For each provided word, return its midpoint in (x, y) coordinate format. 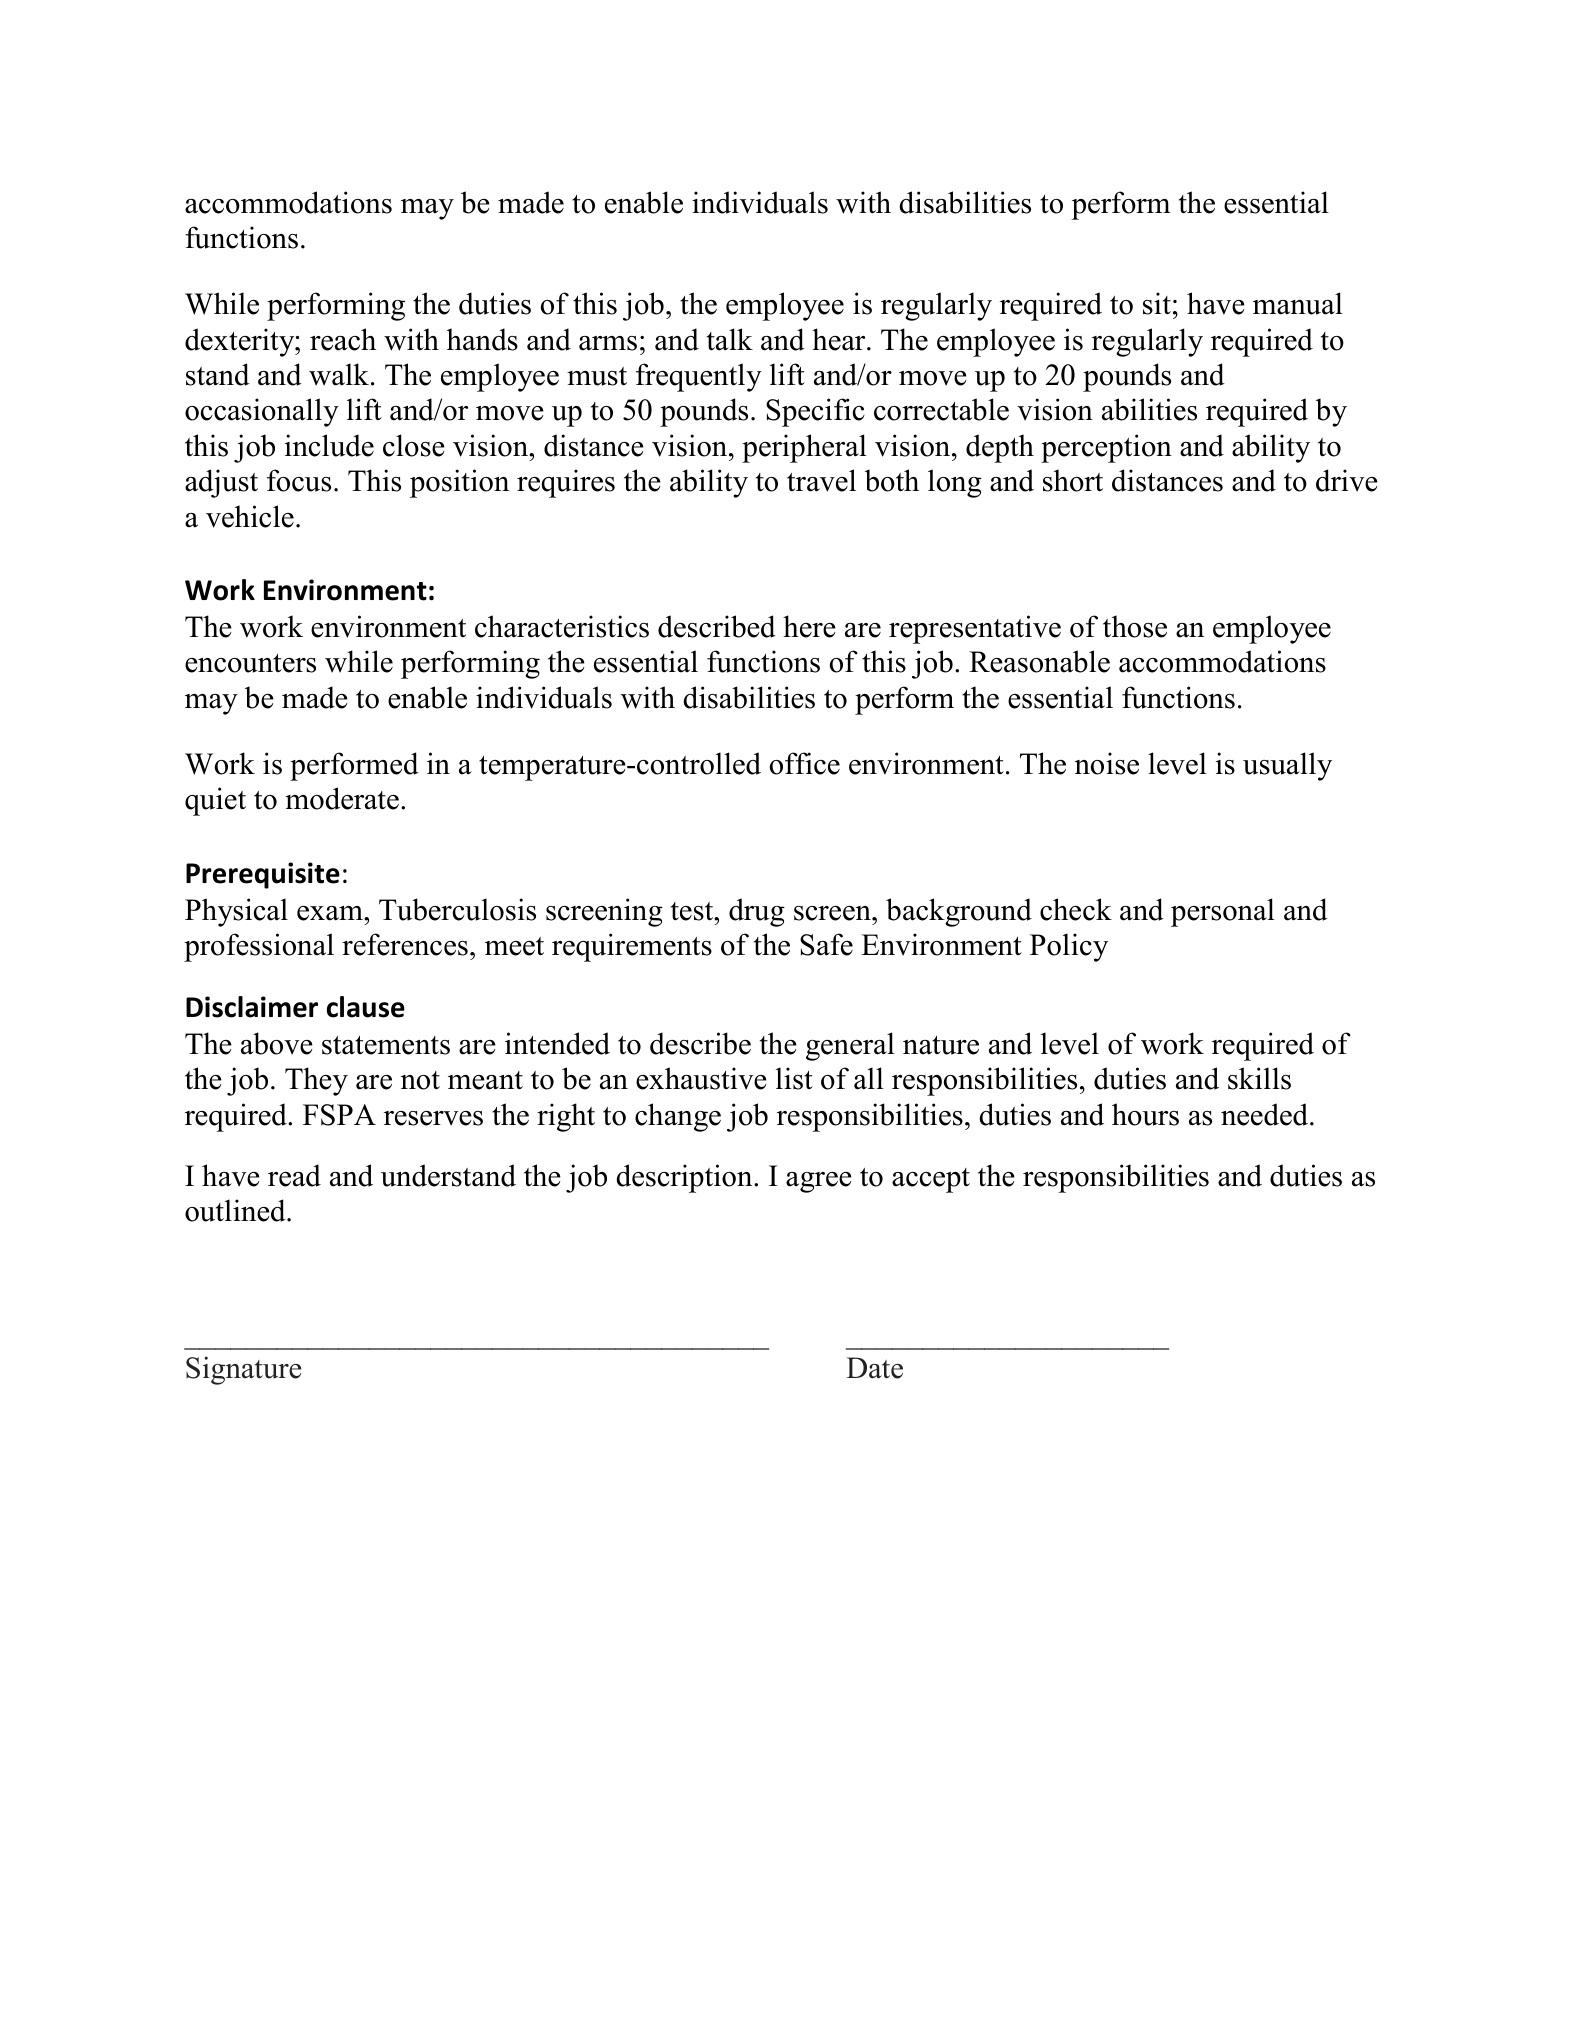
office (804, 763)
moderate (342, 798)
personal (1223, 912)
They (316, 1081)
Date (874, 1368)
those (1135, 626)
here (809, 626)
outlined (236, 1210)
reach (343, 339)
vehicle (250, 516)
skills (1259, 1078)
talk (730, 339)
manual (1298, 303)
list (794, 1078)
